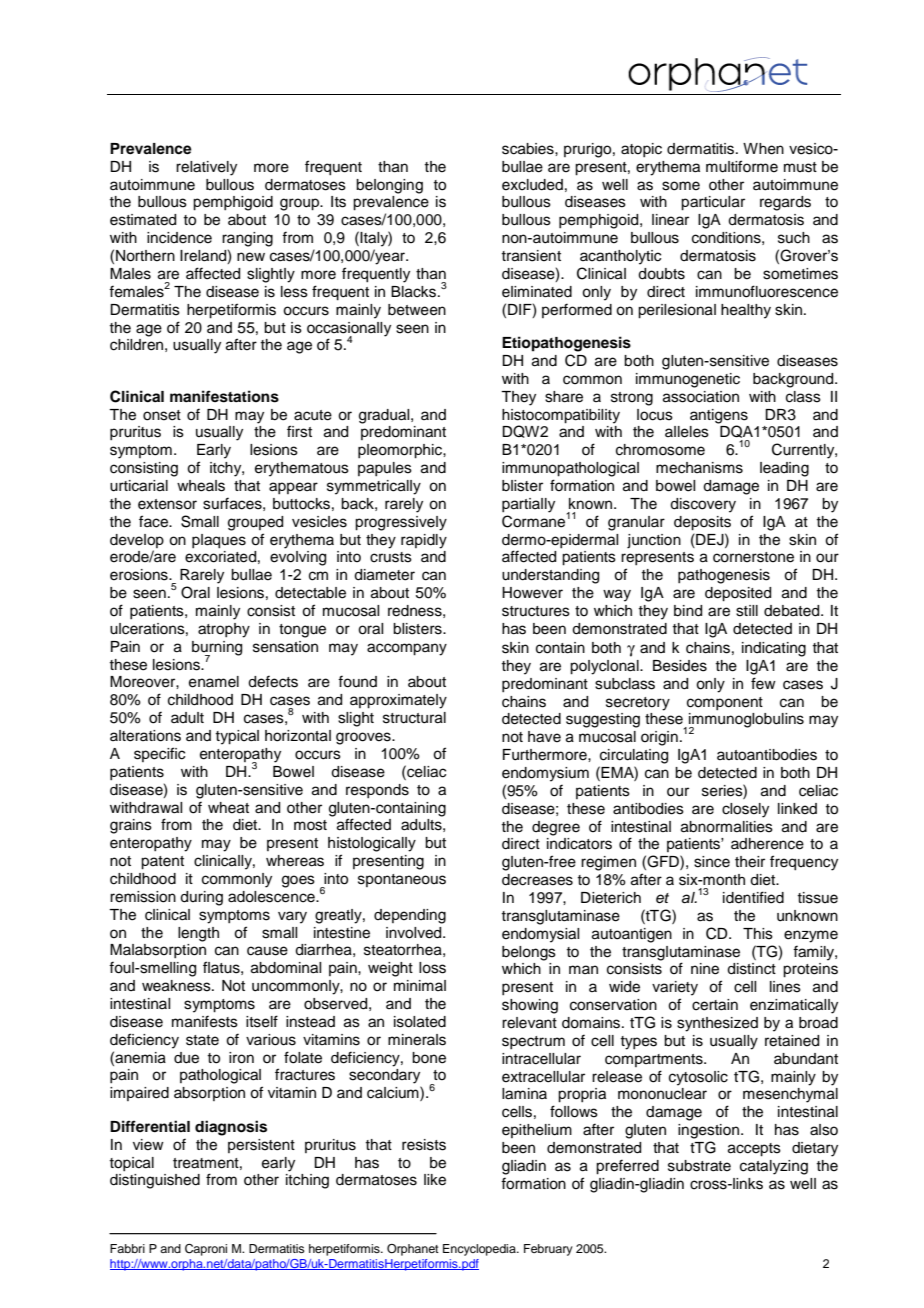 The height and width of the screenshot is (1308, 924). I want to click on multiforme, so click(742, 166).
